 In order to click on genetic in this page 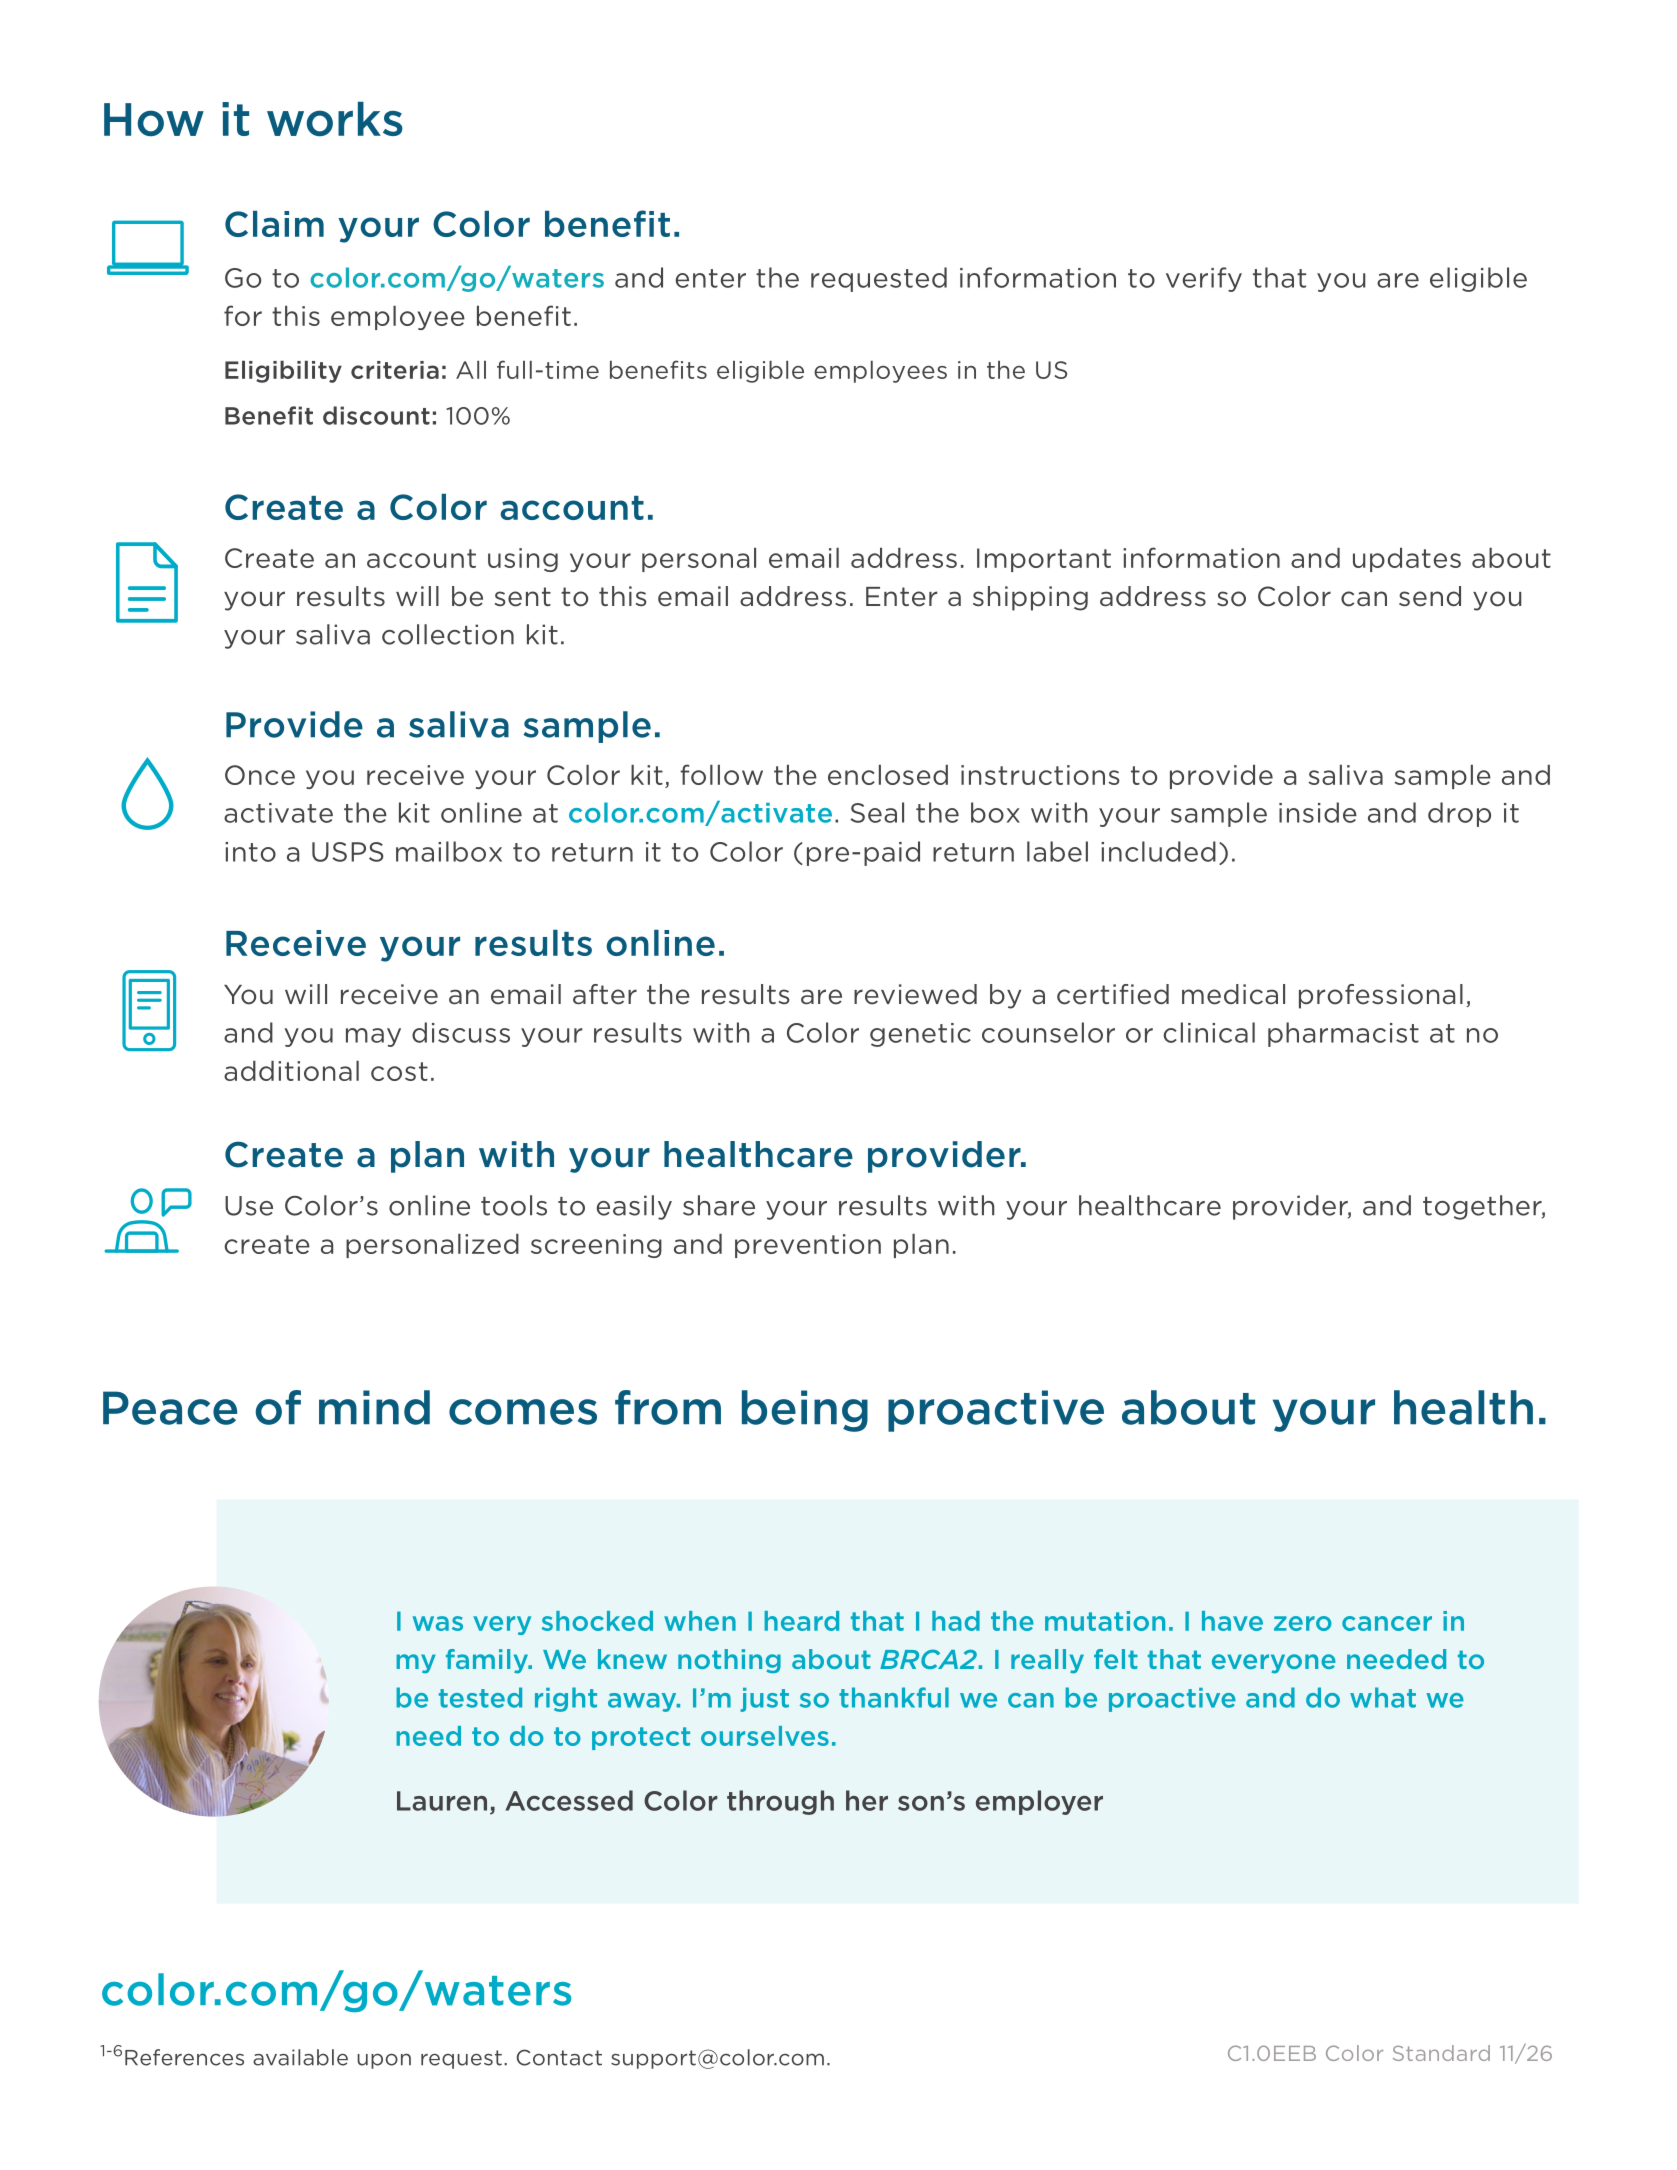, I will do `click(920, 1035)`.
